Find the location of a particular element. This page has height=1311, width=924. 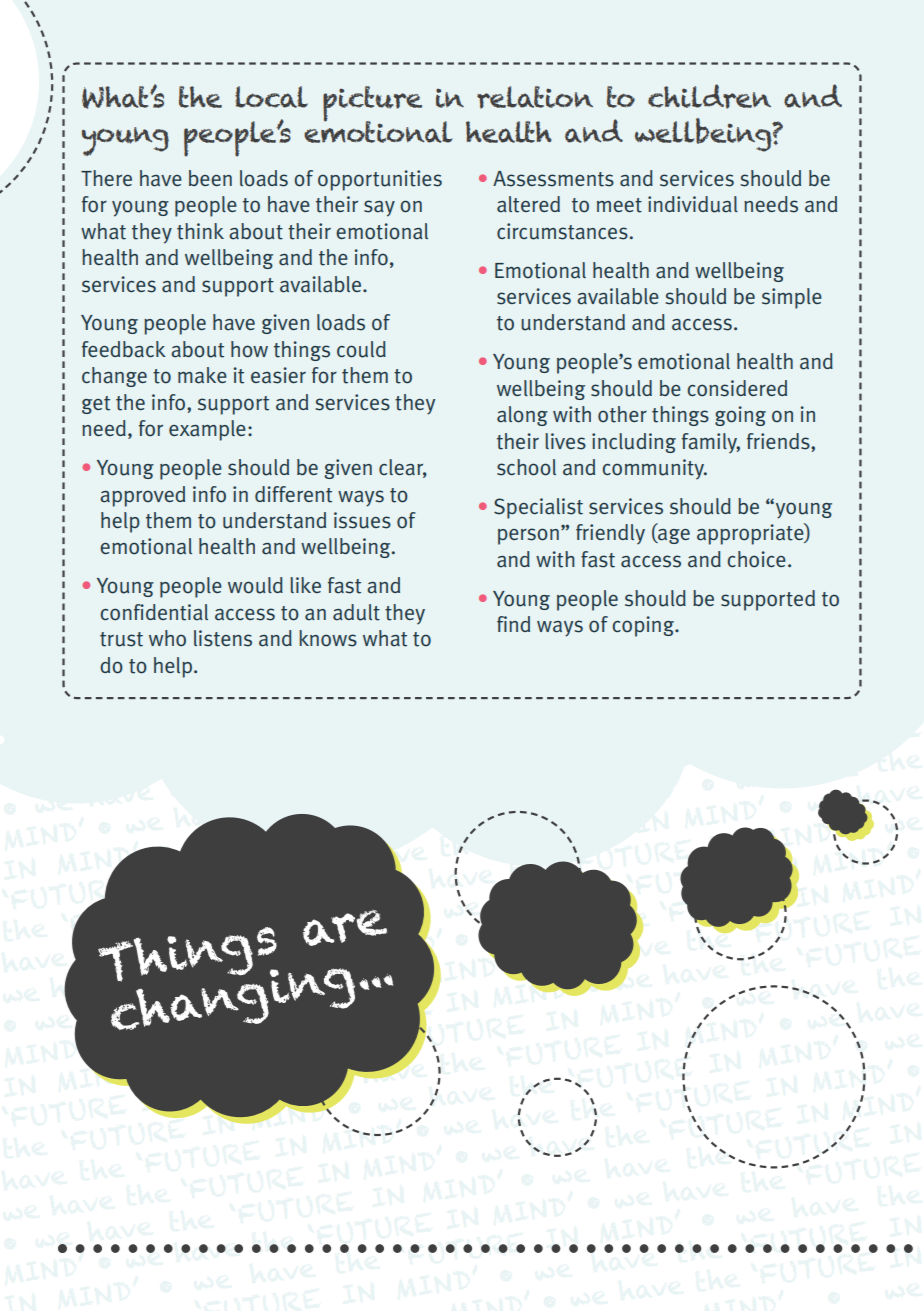

could is located at coordinates (361, 349).
